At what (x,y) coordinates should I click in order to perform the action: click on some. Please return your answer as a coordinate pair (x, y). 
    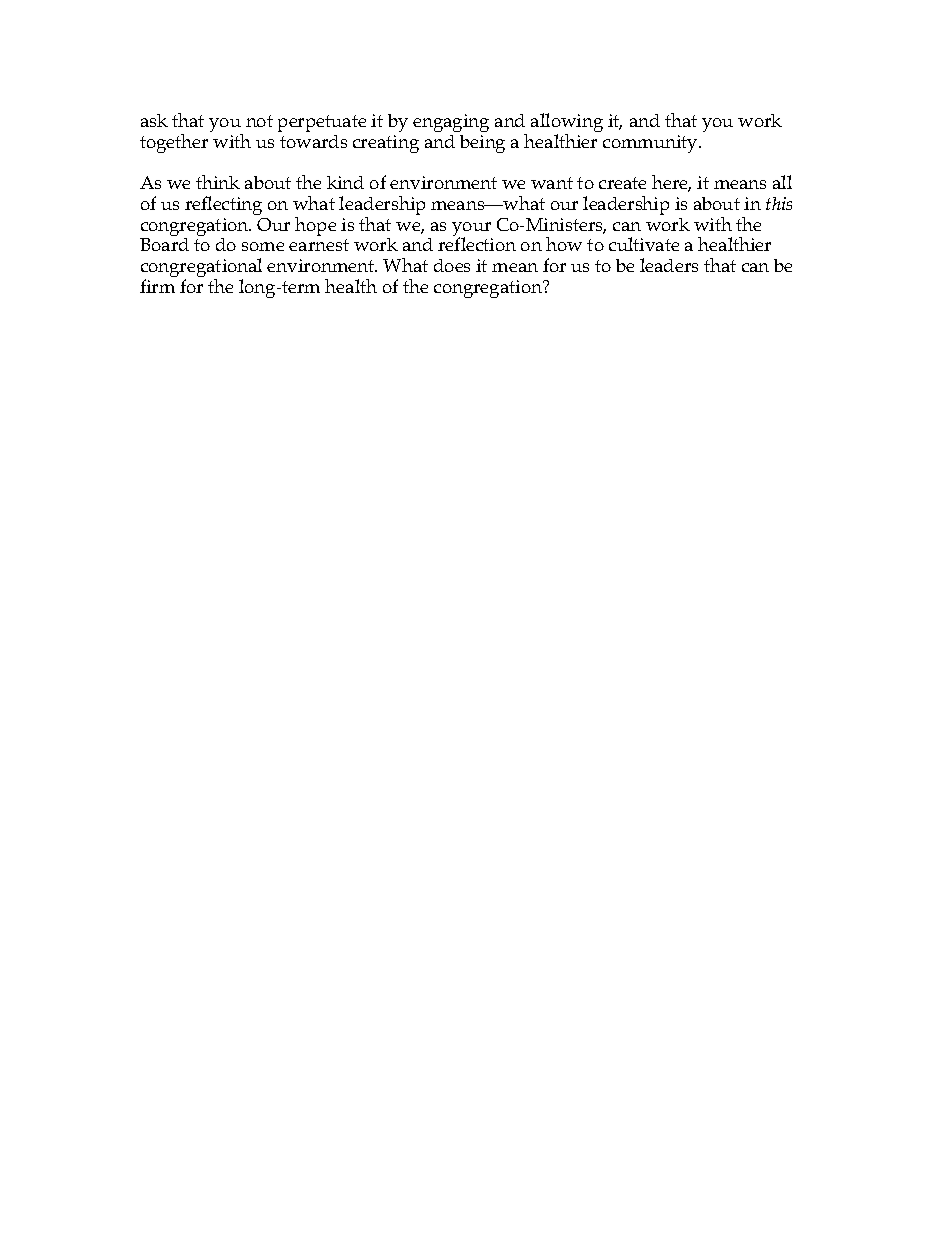
    Looking at the image, I should click on (263, 246).
